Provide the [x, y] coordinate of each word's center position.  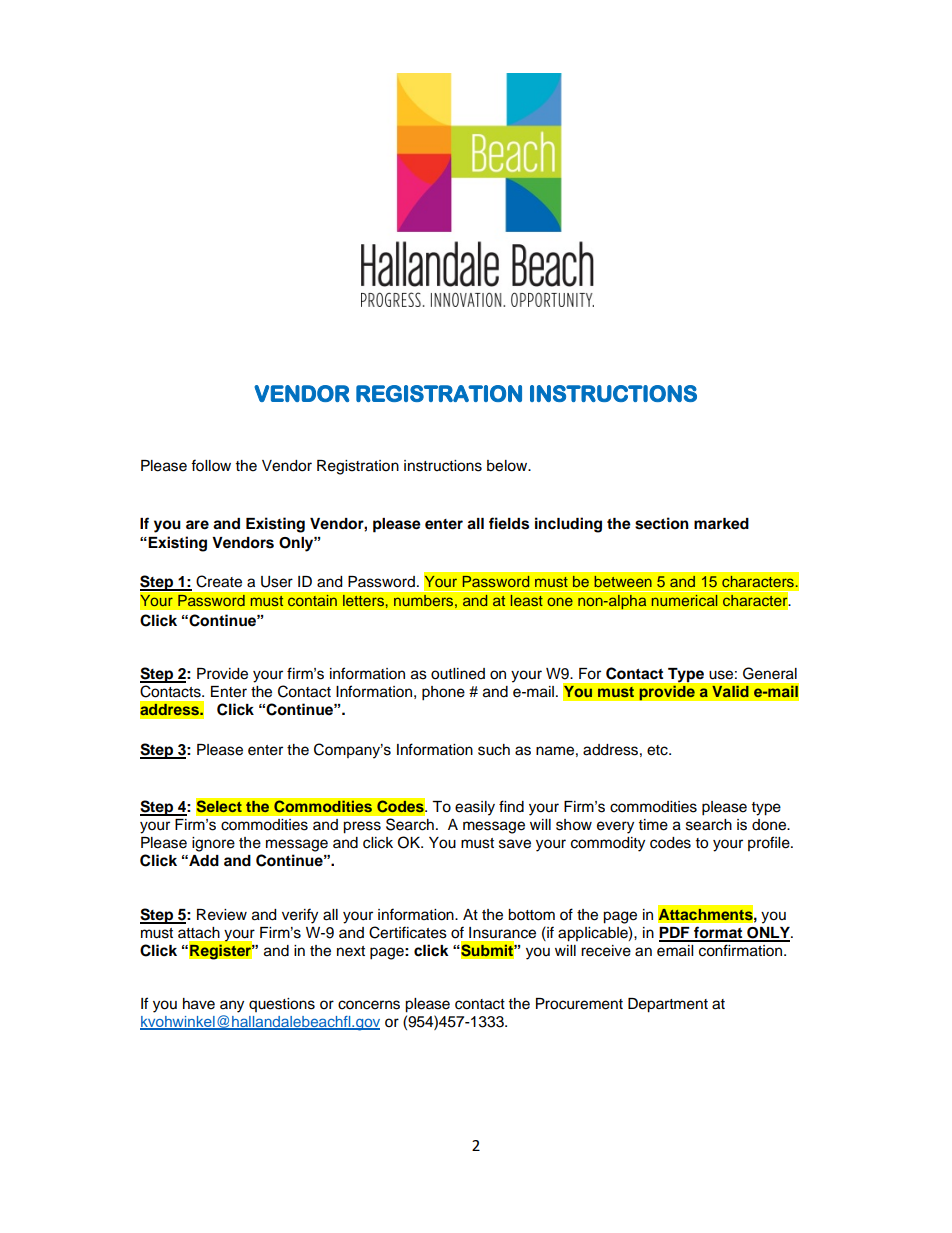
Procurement [579, 1004]
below [508, 466]
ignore [213, 844]
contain [312, 600]
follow [211, 465]
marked [721, 524]
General [770, 673]
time [653, 825]
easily [475, 808]
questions [282, 1005]
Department [668, 1005]
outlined [458, 674]
